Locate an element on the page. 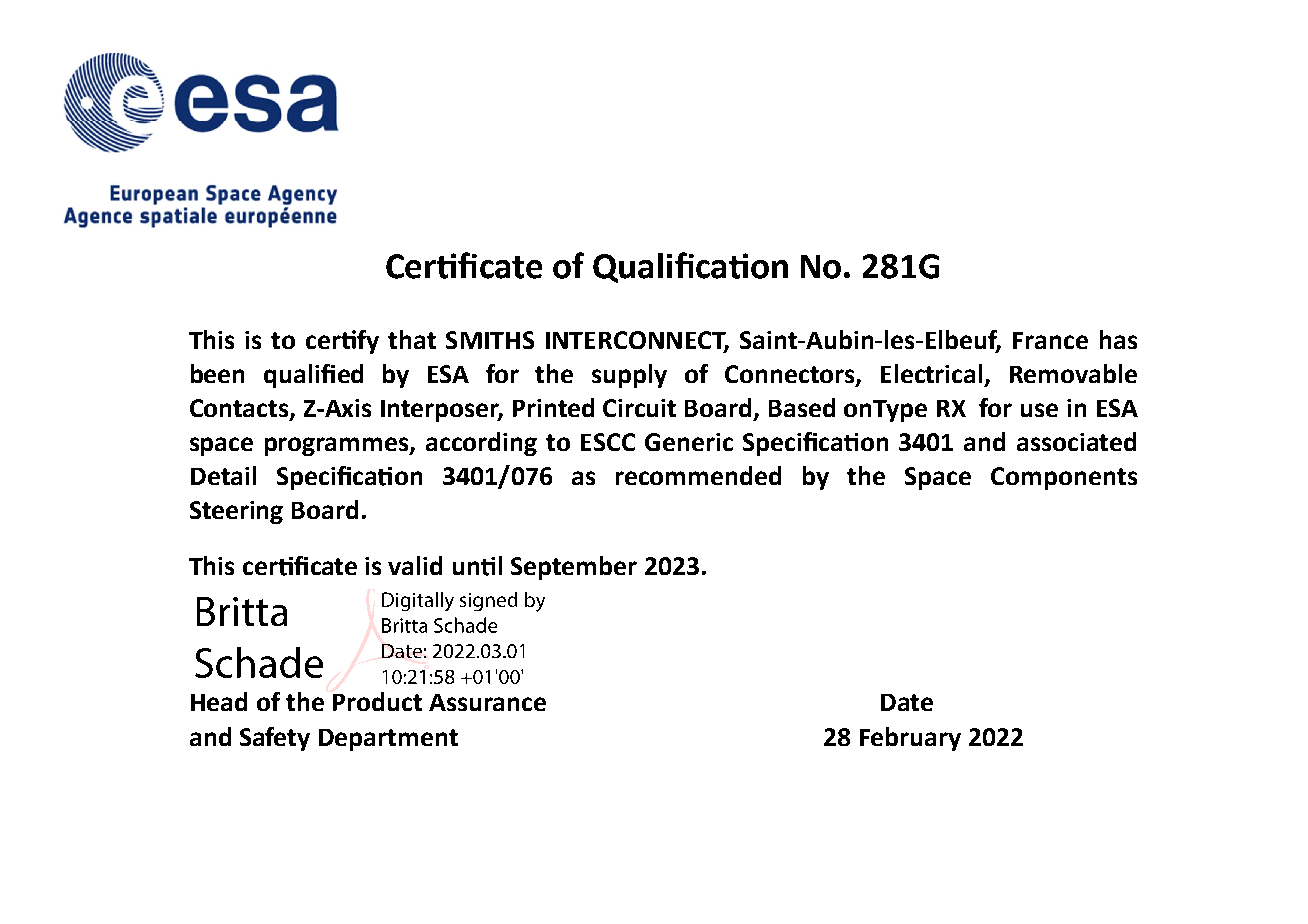 This image has width=1308, height=924. Detail is located at coordinates (223, 475).
